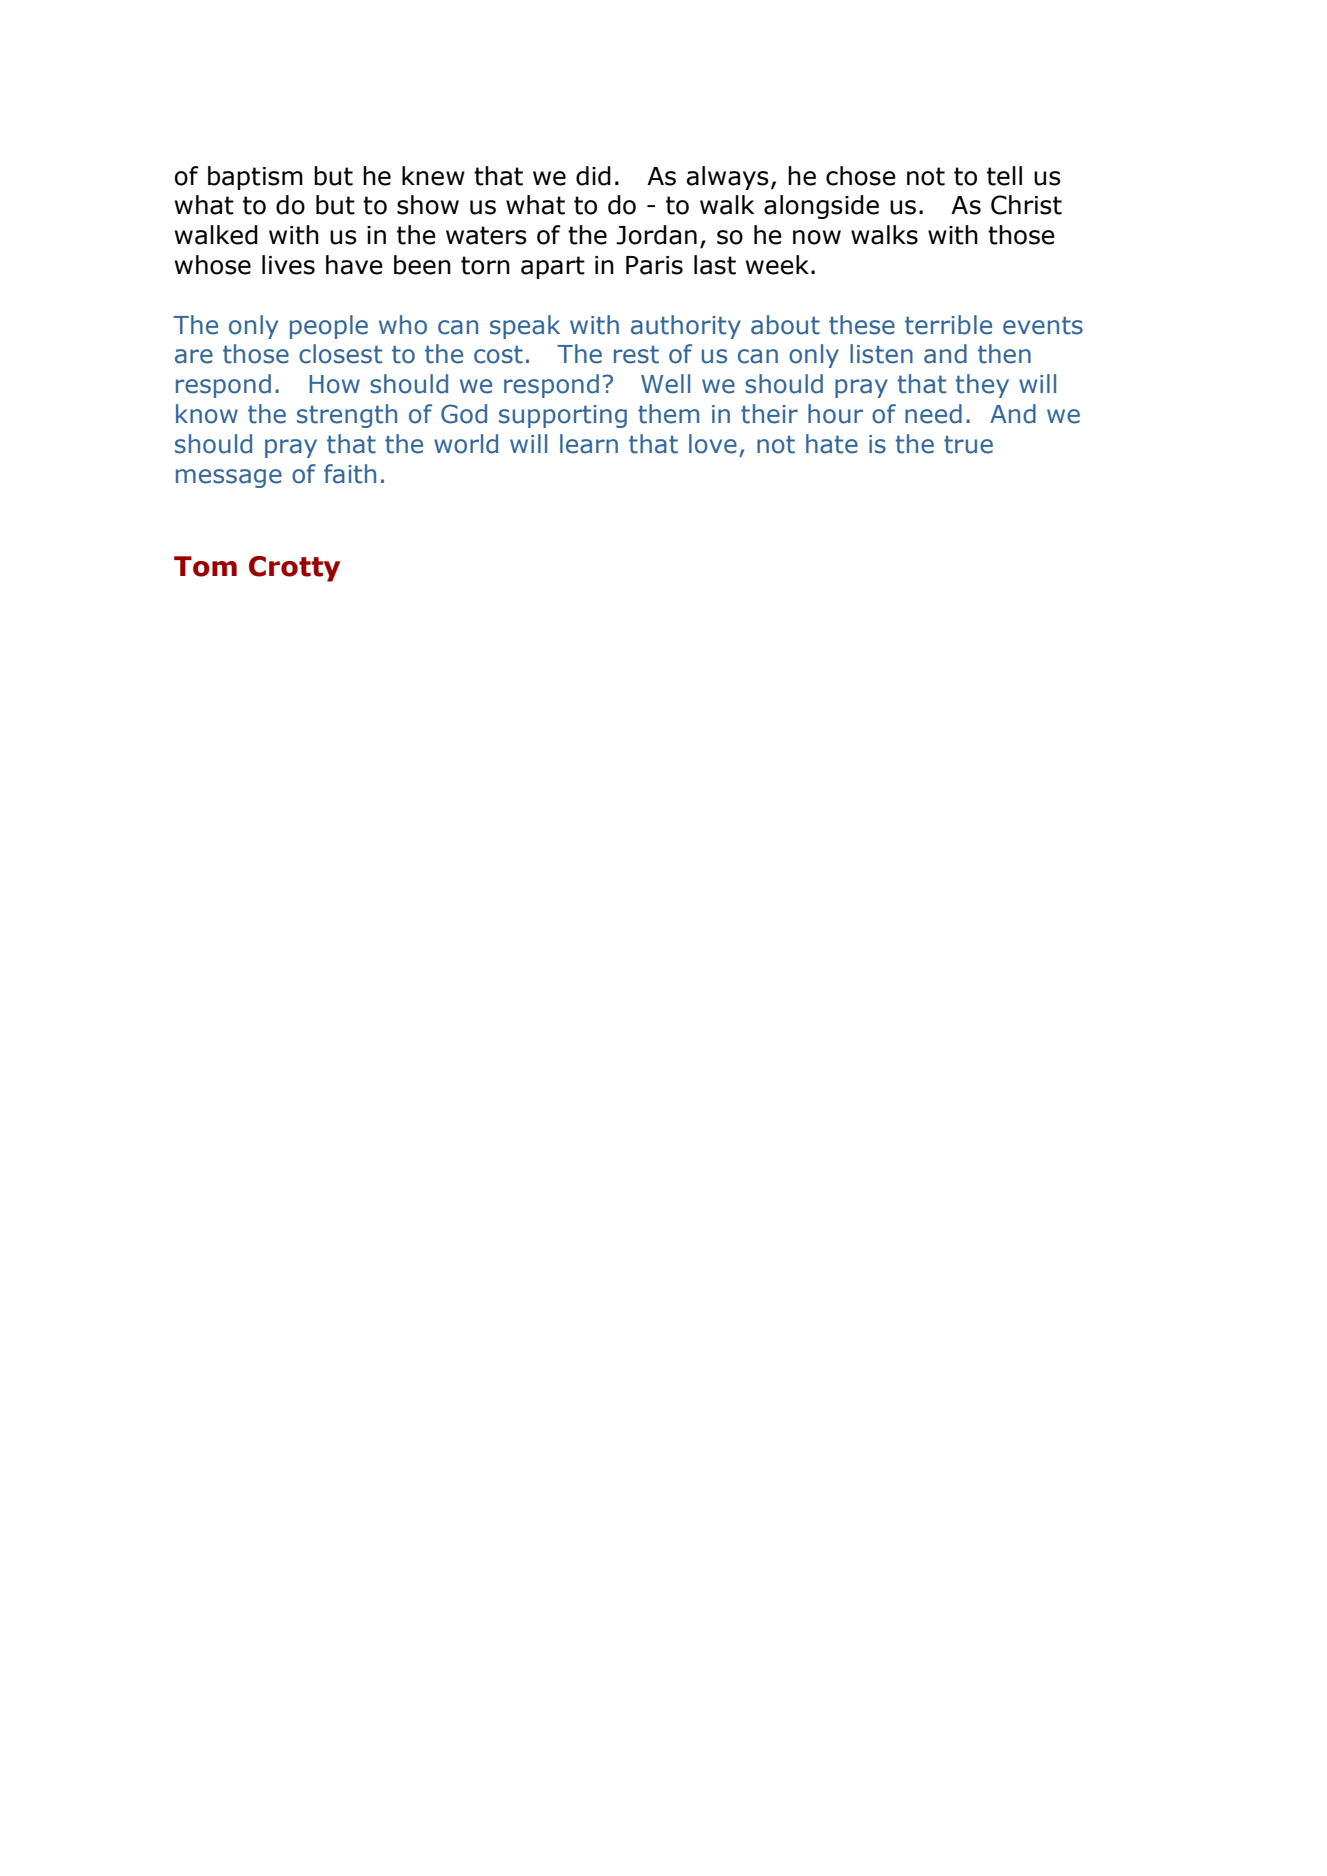  I want to click on true, so click(968, 445).
